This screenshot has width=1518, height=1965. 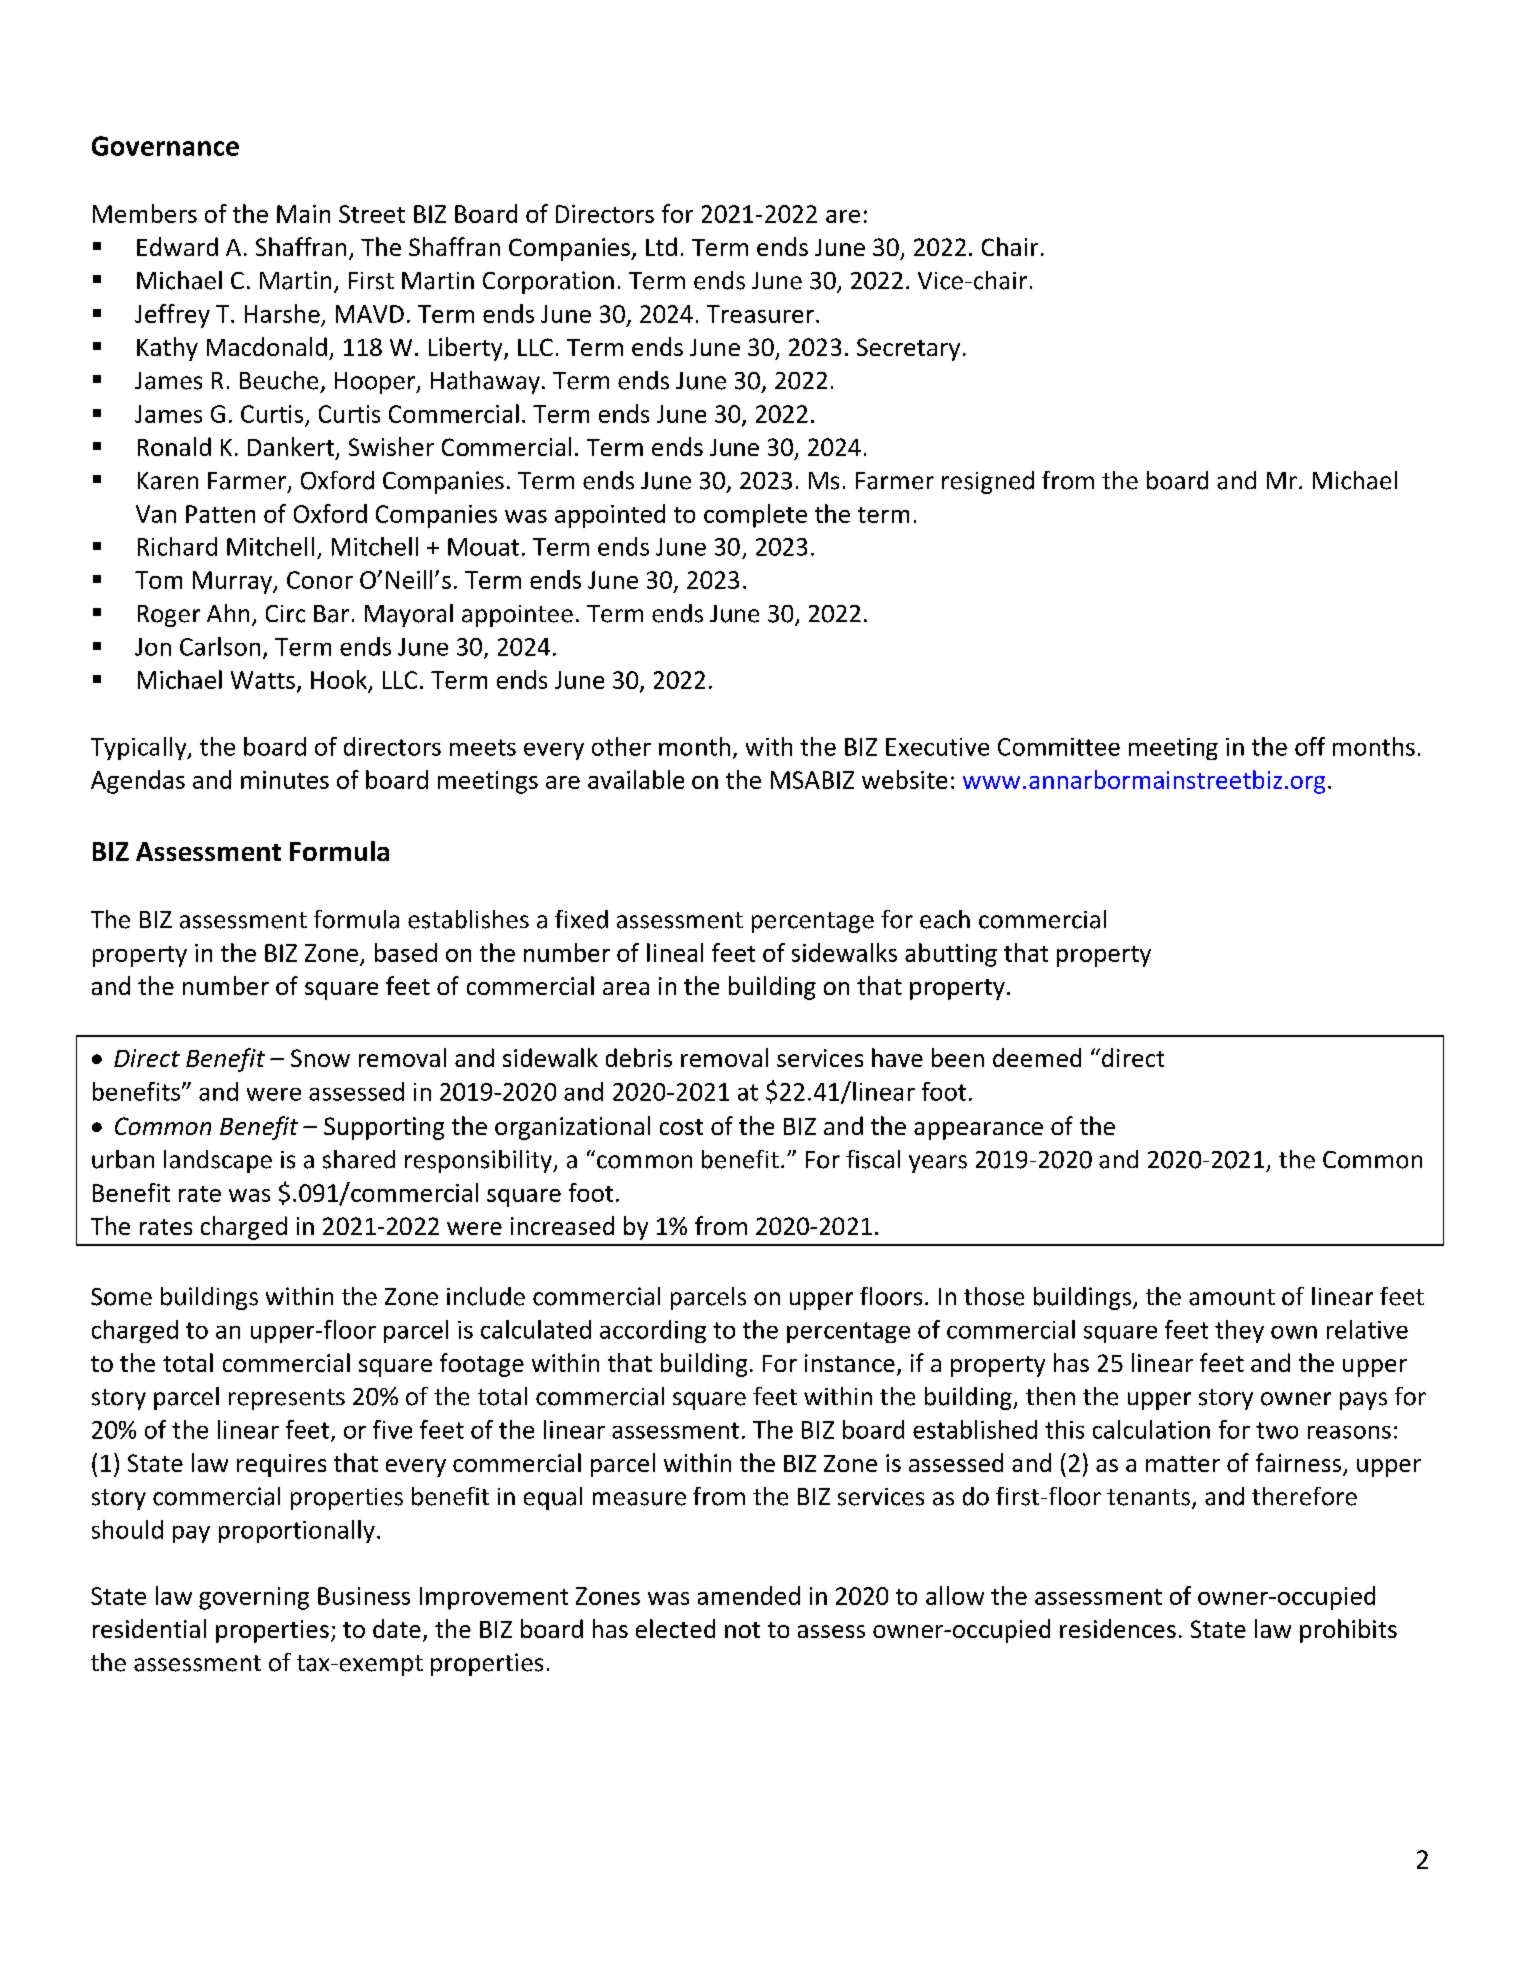 I want to click on based, so click(x=406, y=952).
